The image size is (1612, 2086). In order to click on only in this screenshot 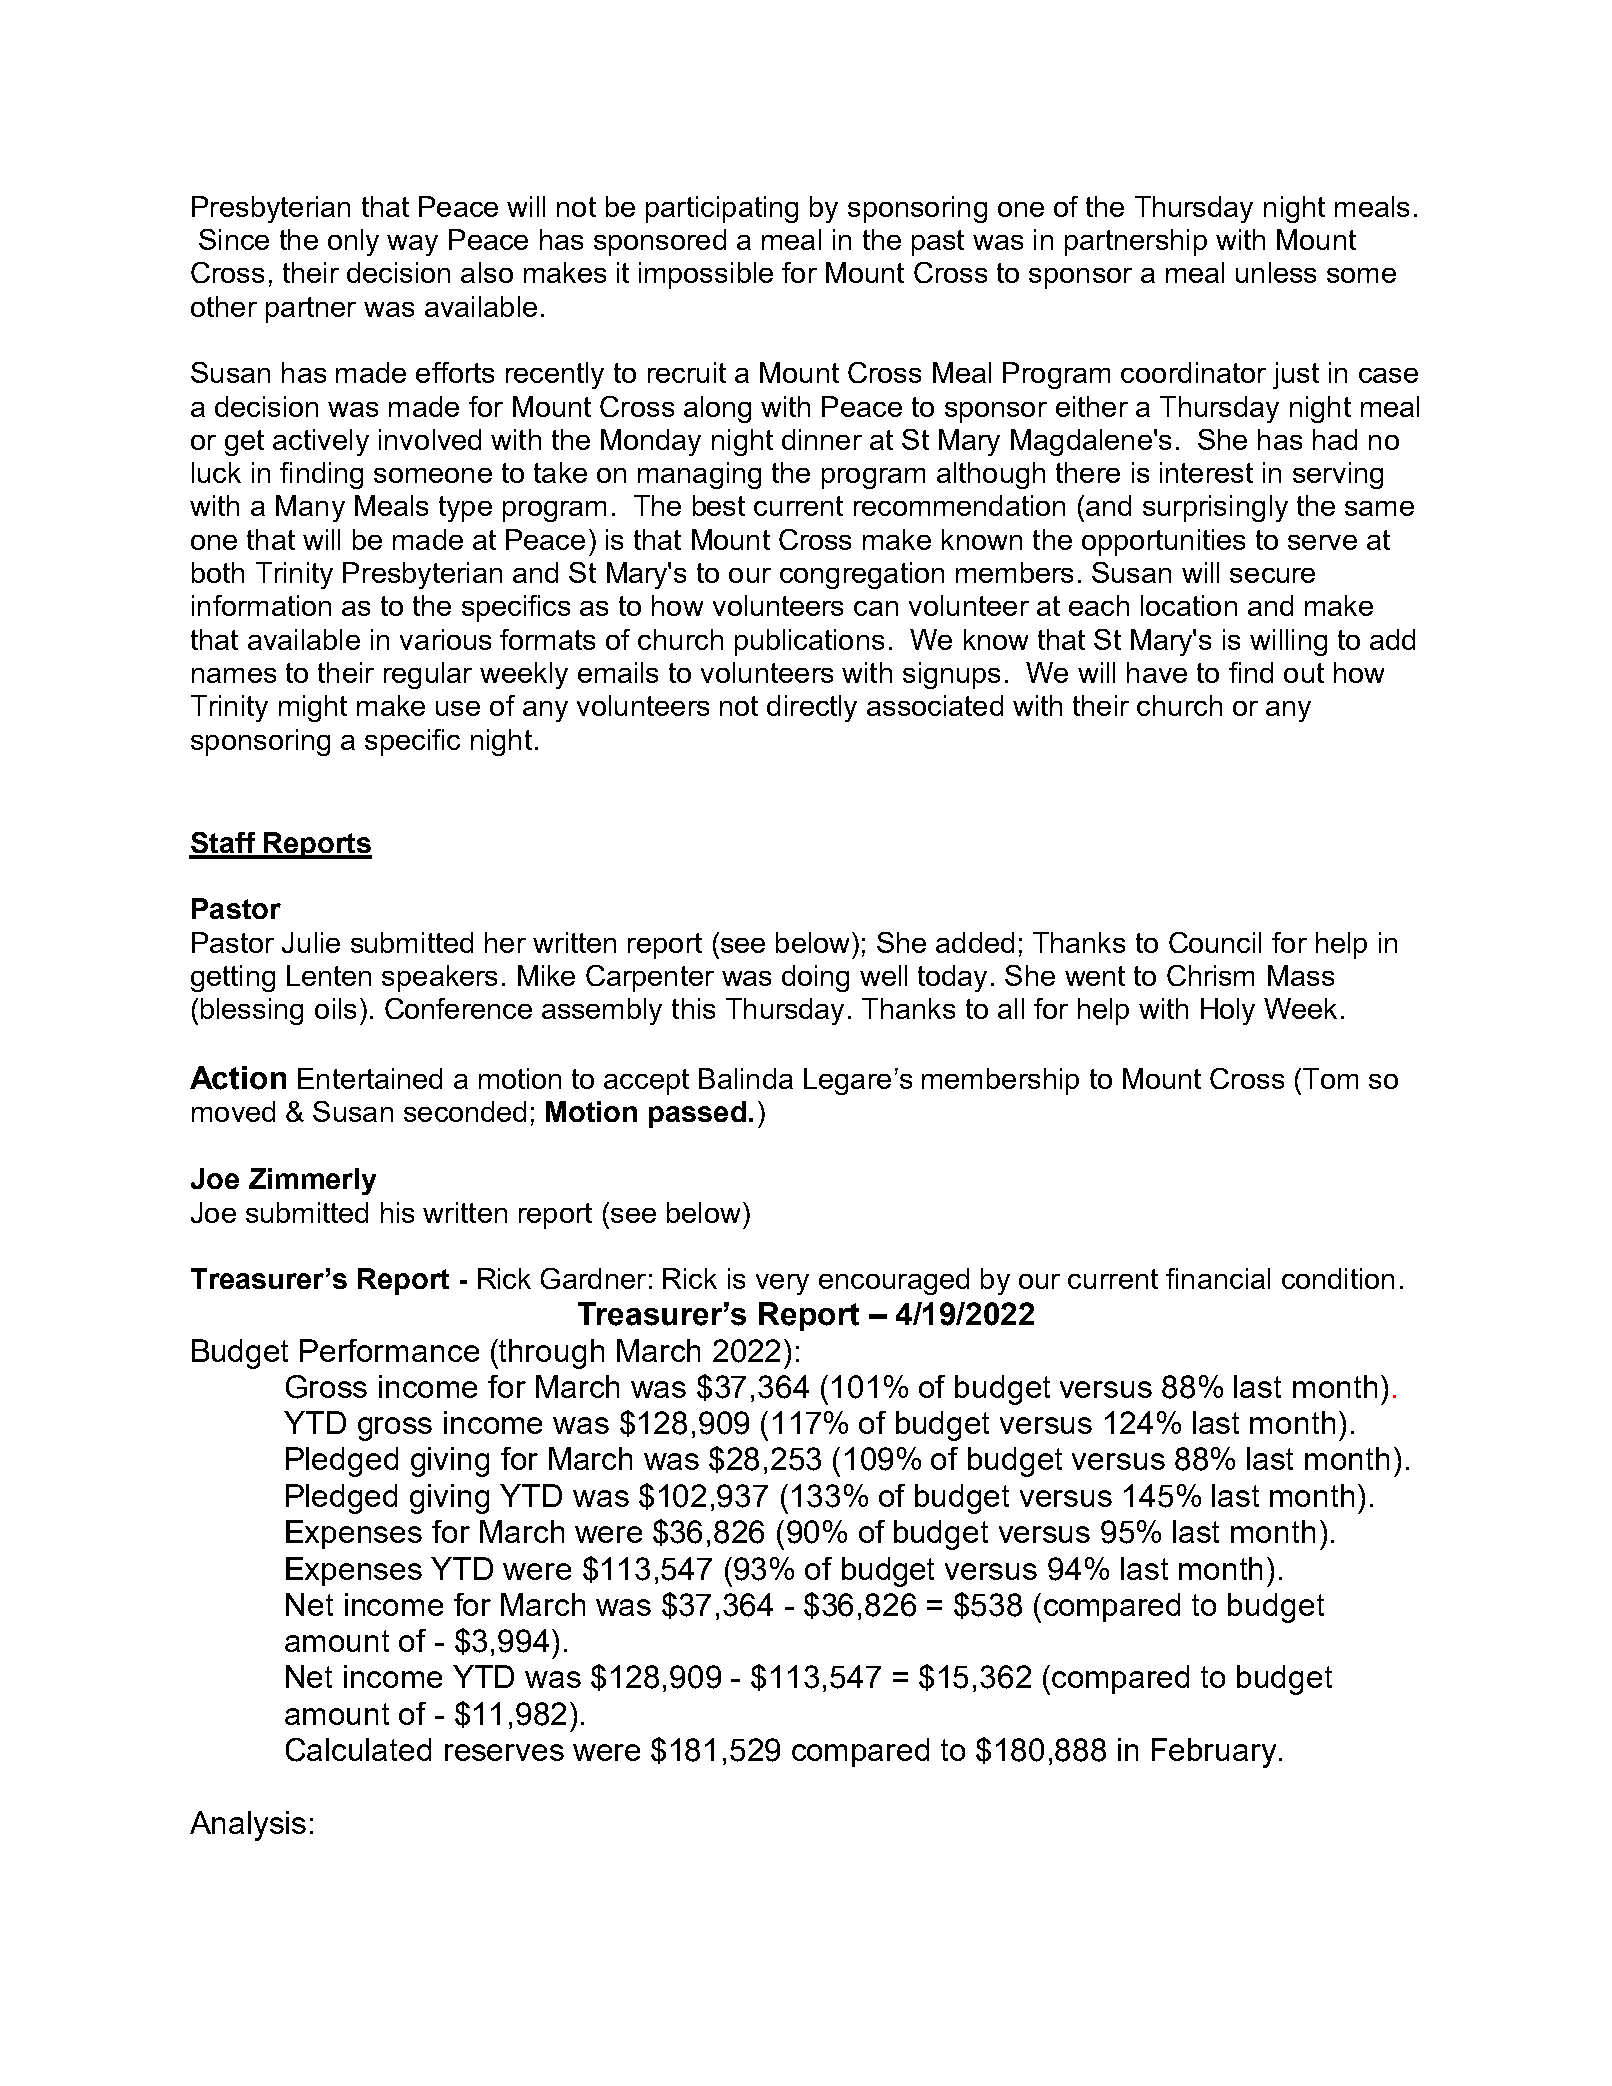, I will do `click(353, 242)`.
